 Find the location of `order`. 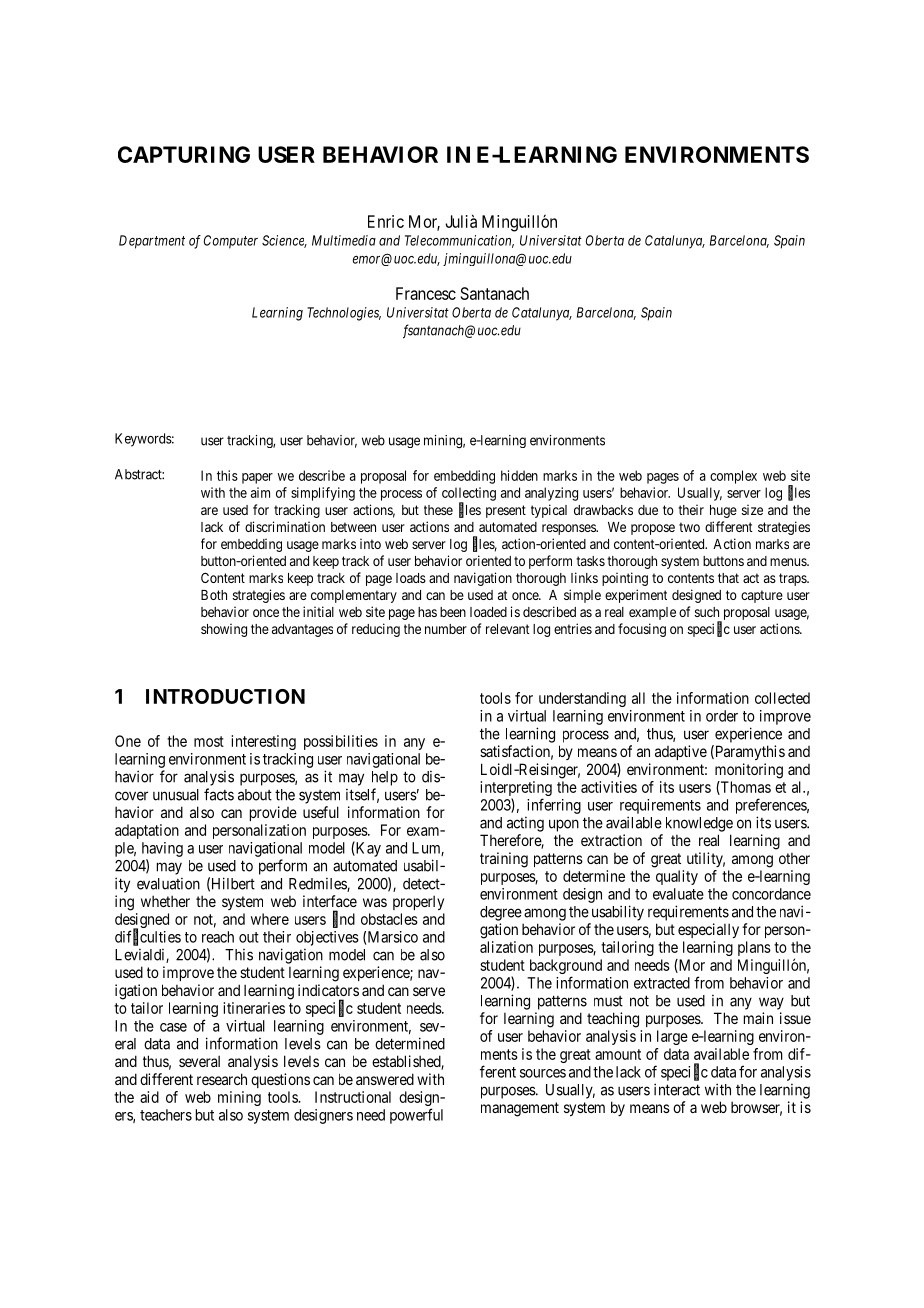

order is located at coordinates (722, 716).
